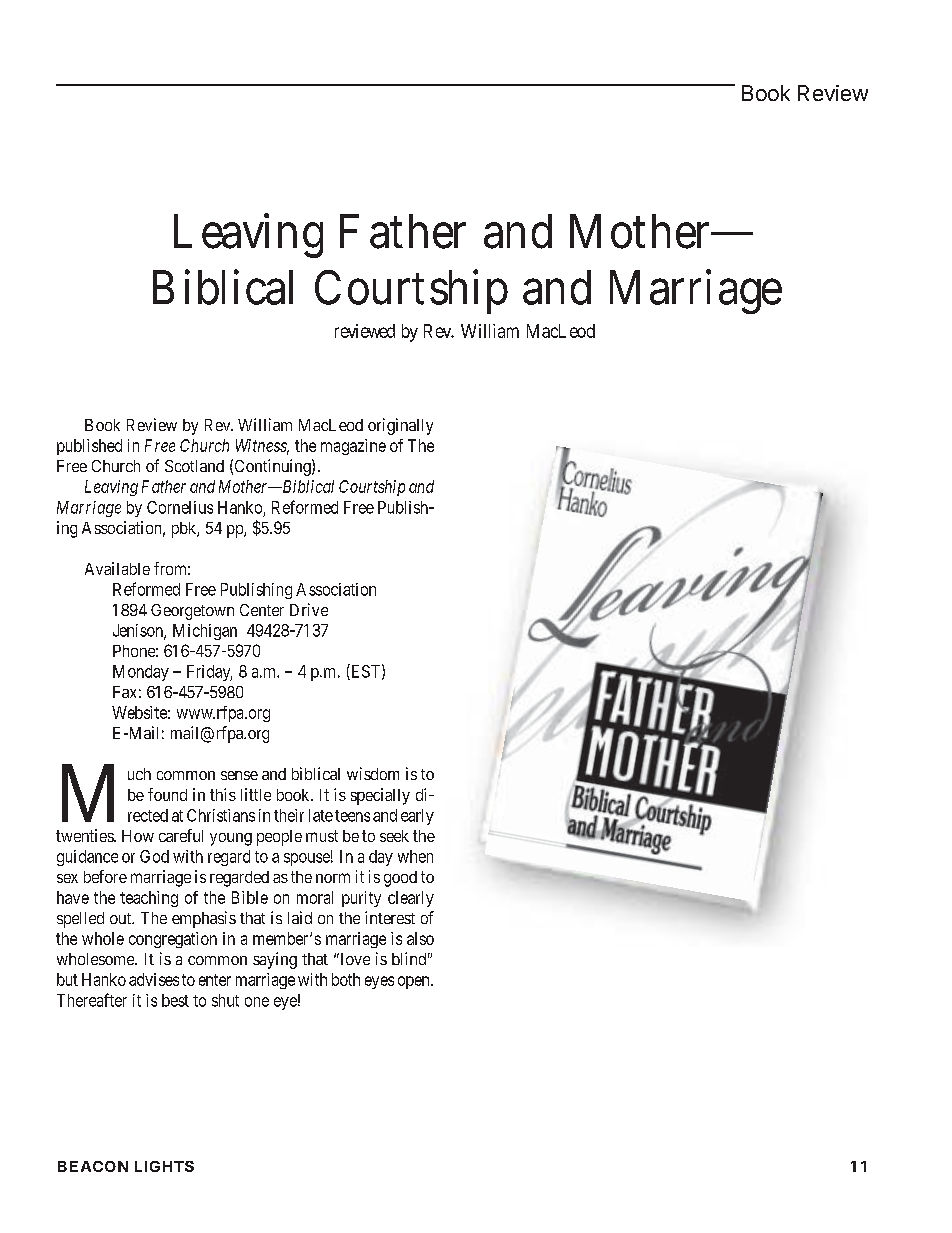  I want to click on twenties, so click(85, 835).
